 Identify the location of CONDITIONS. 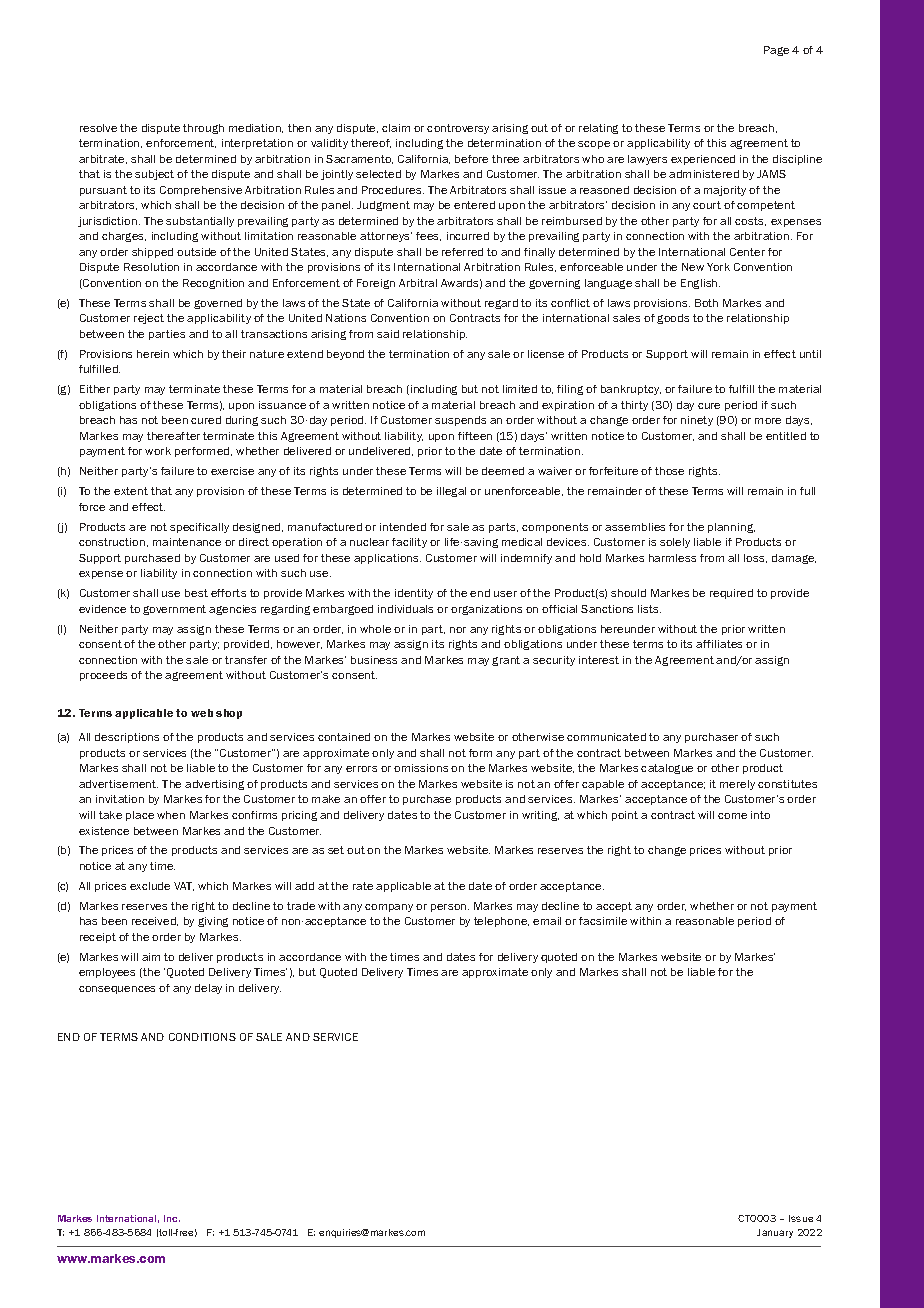
(202, 1037).
